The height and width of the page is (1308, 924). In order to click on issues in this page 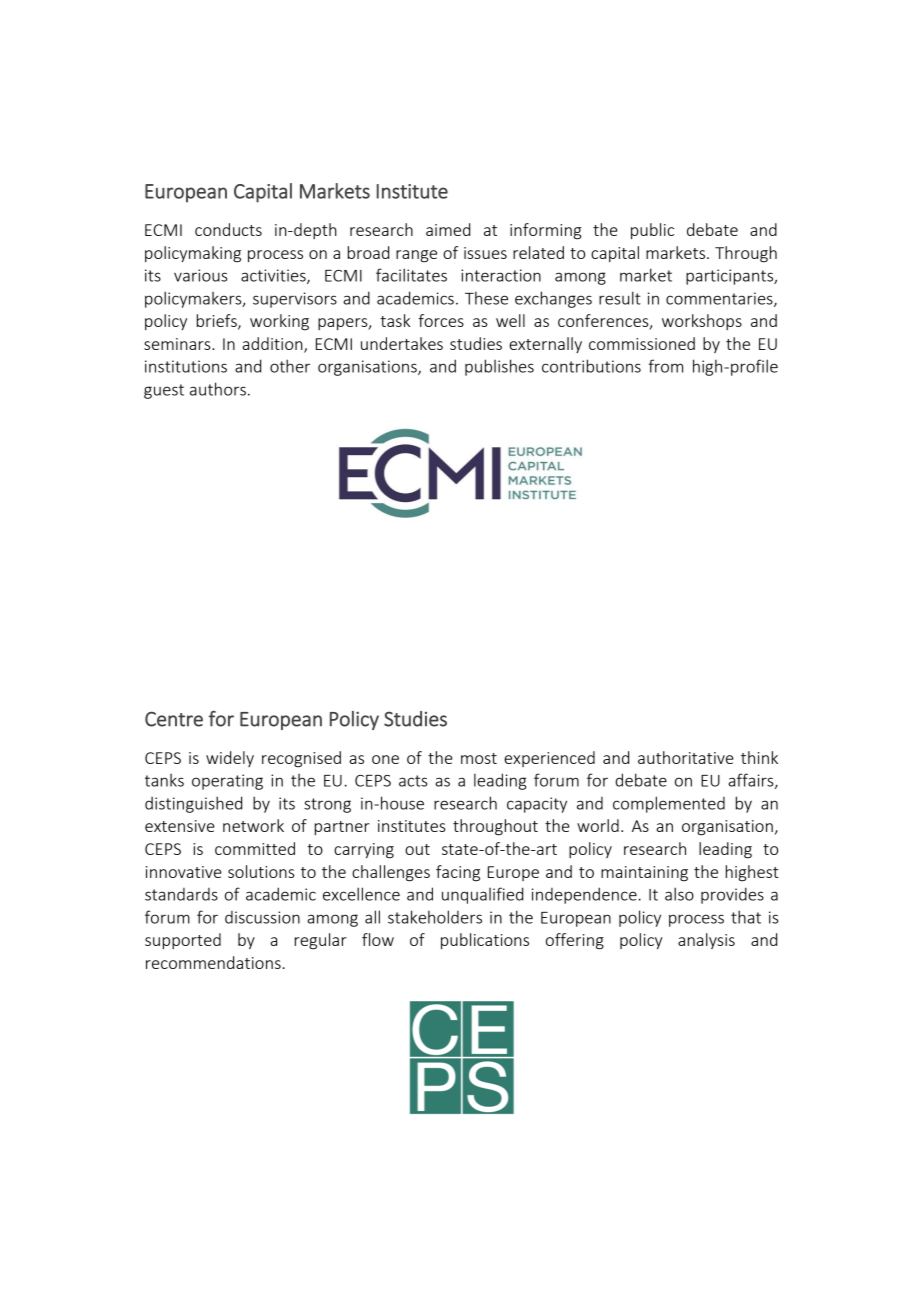, I will do `click(485, 253)`.
